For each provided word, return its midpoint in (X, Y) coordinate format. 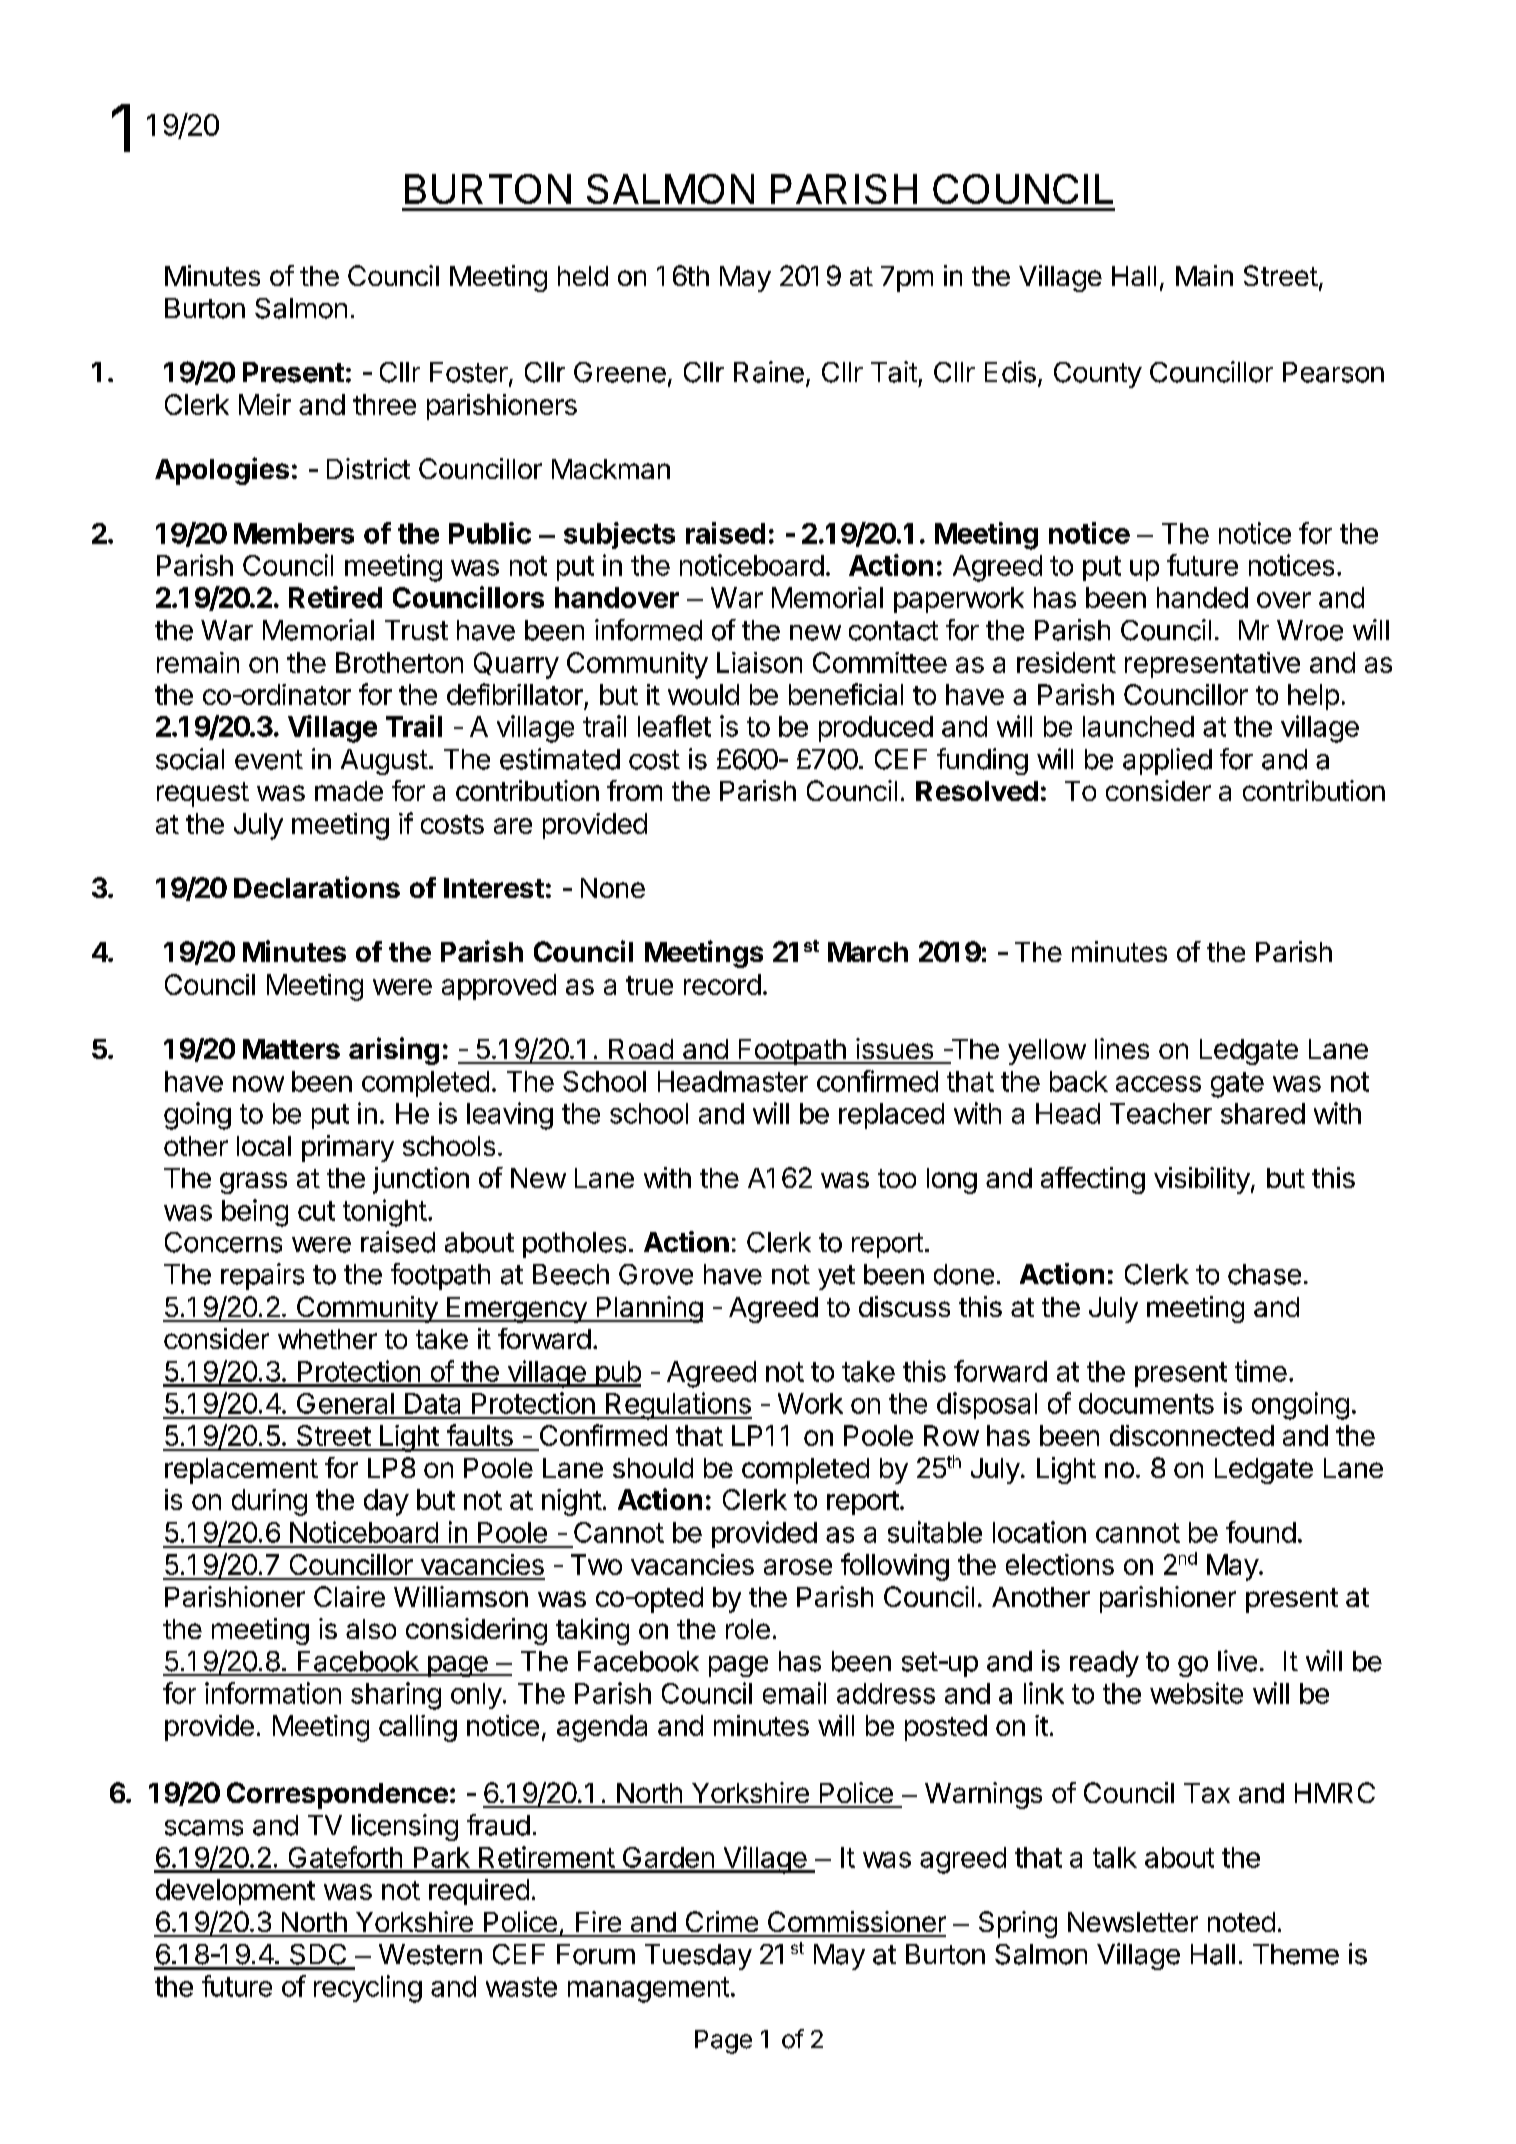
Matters (291, 1049)
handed (1202, 597)
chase (1264, 1274)
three (384, 404)
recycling (368, 1989)
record (722, 984)
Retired (335, 597)
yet (836, 1277)
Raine (769, 372)
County (1098, 375)
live (1237, 1661)
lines (1122, 1048)
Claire (349, 1596)
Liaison (759, 662)
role (748, 1629)
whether (327, 1339)
